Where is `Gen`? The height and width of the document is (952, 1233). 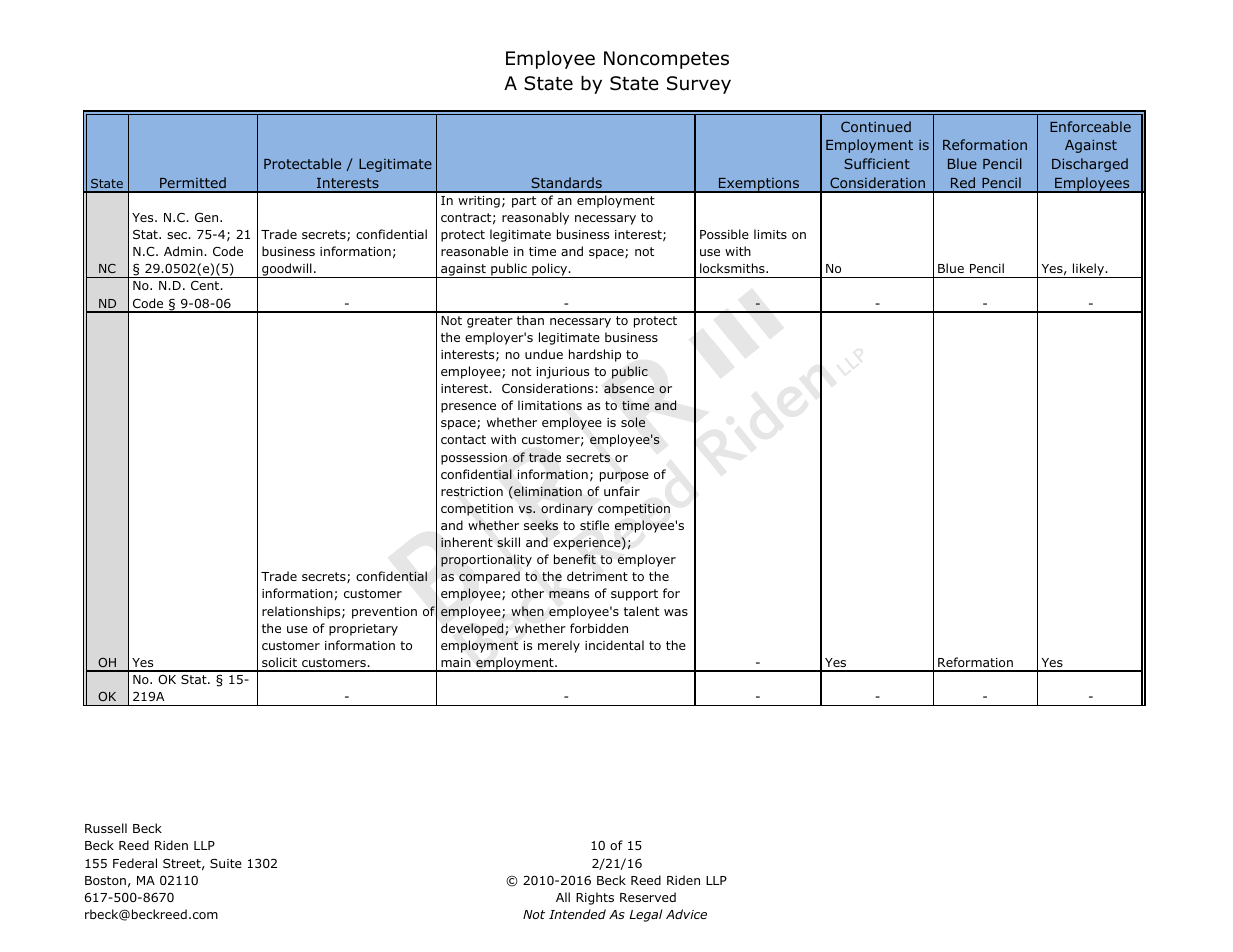 Gen is located at coordinates (208, 217).
